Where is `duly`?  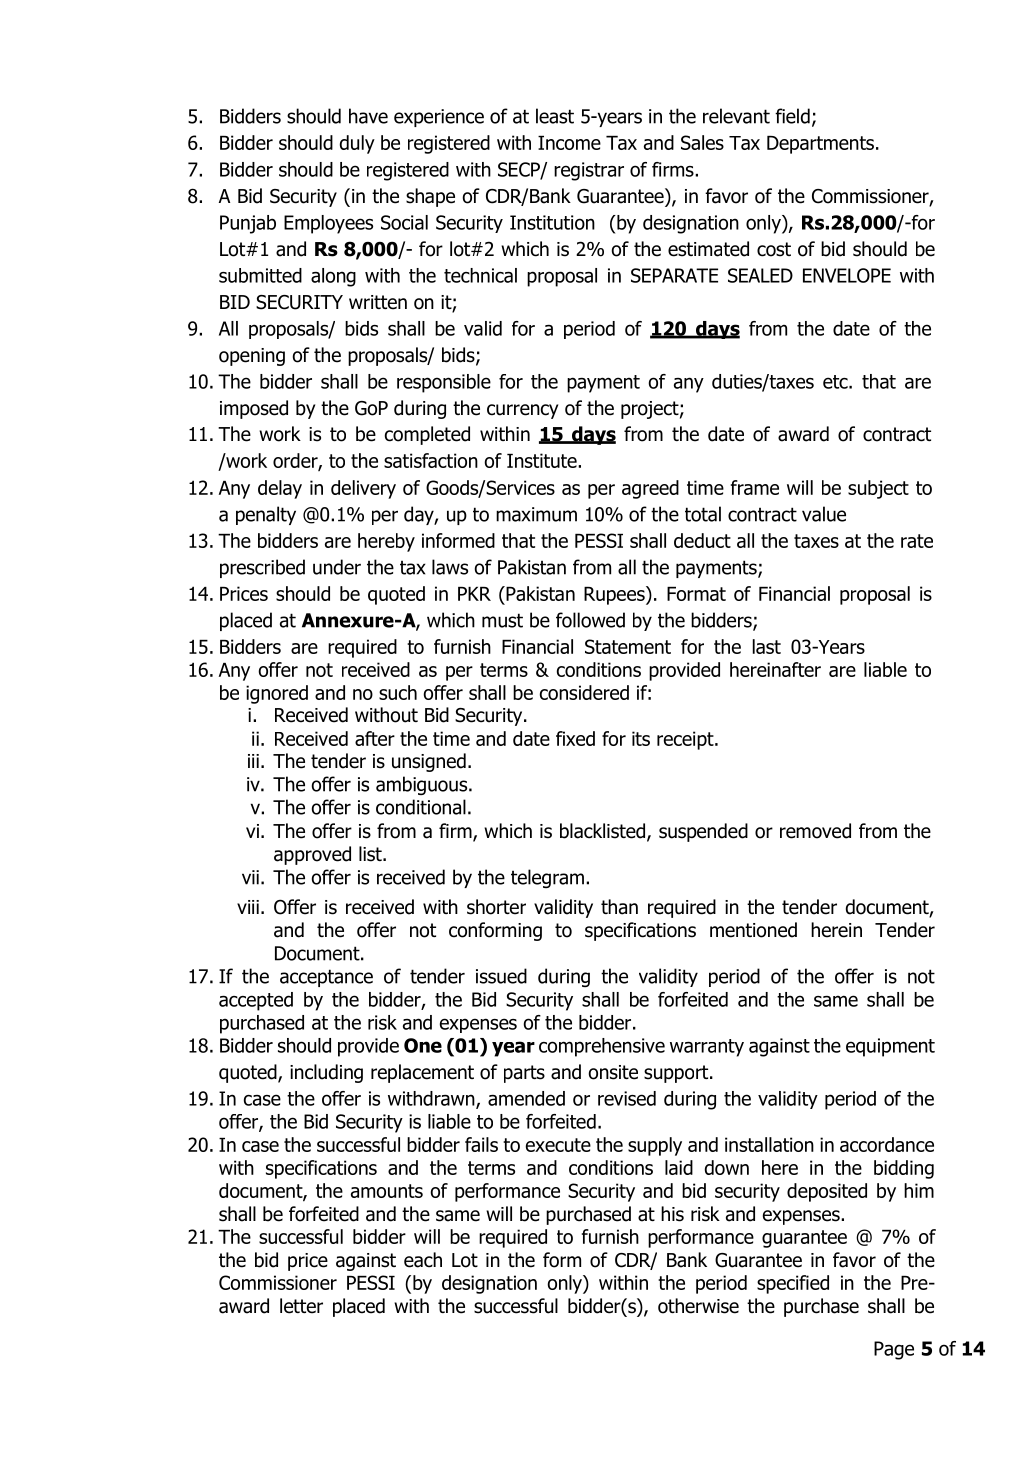
duly is located at coordinates (357, 144).
